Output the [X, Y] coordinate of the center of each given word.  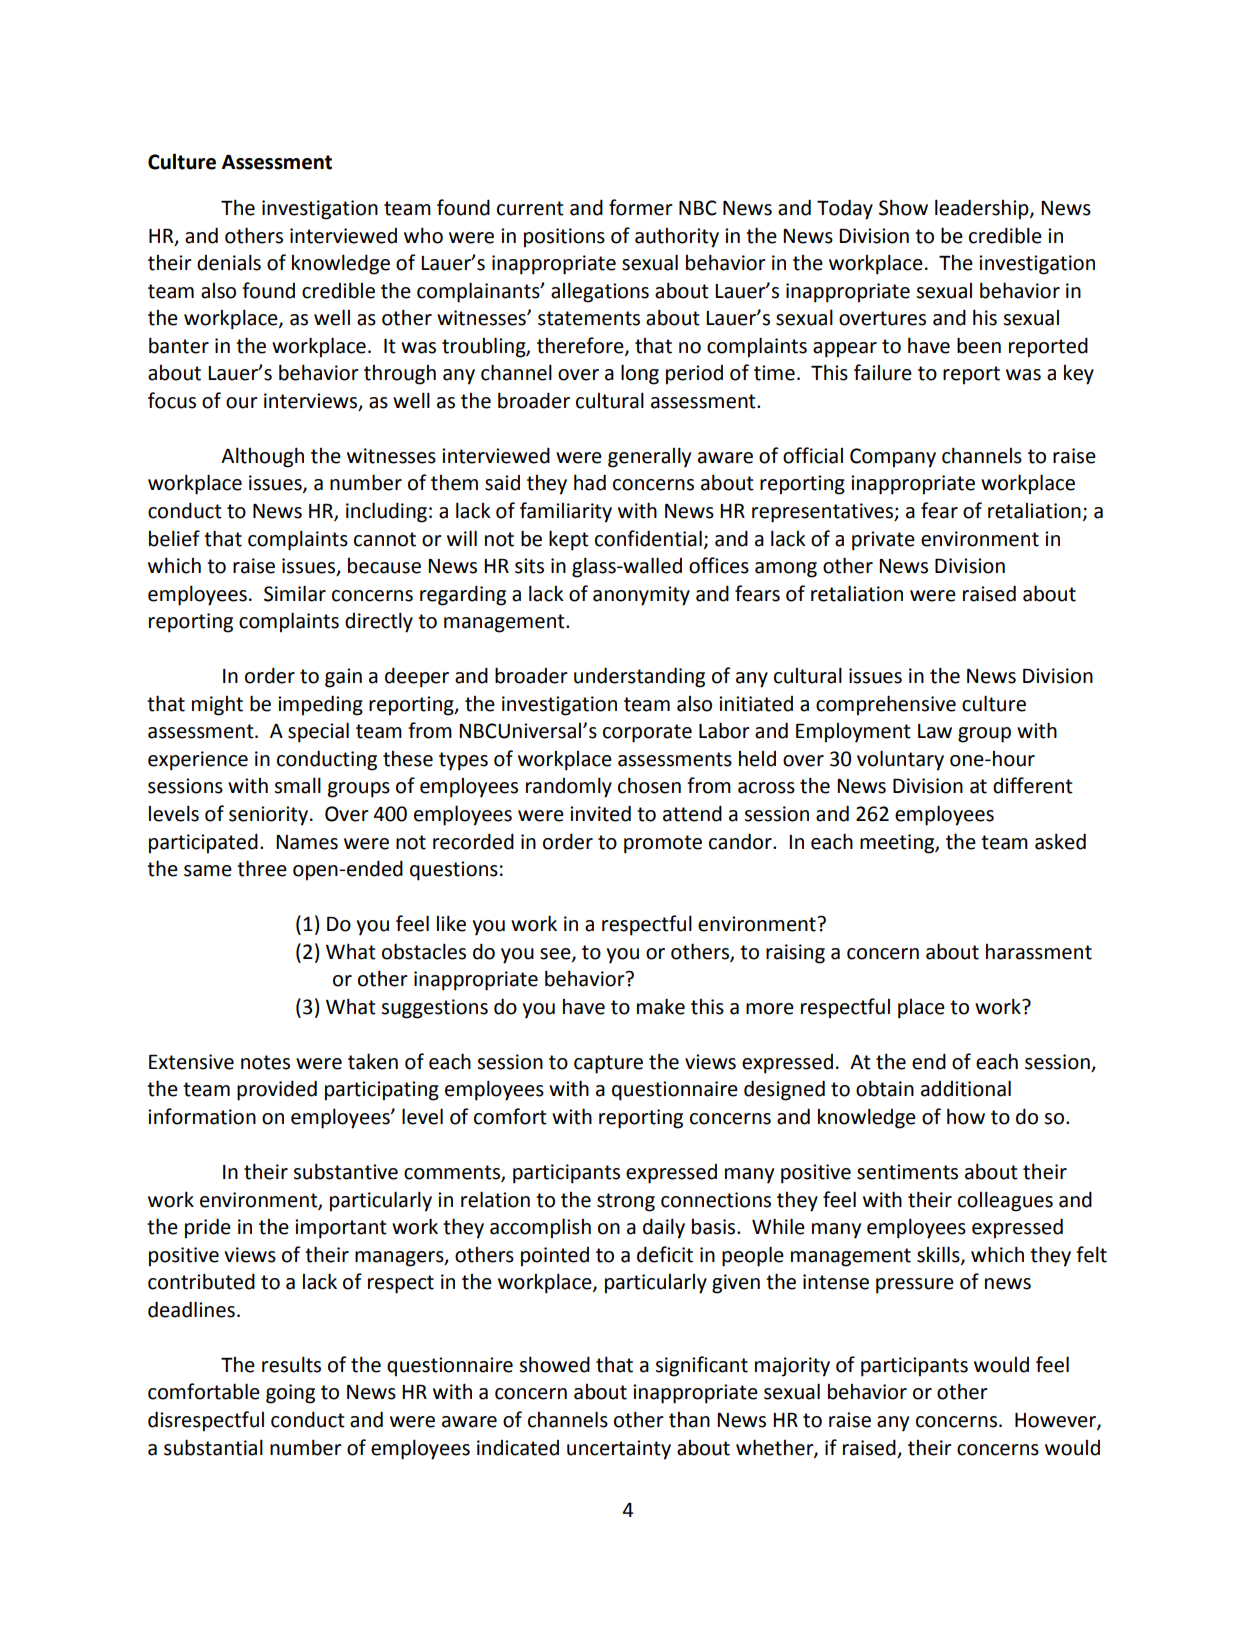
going [290, 1394]
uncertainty [619, 1450]
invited [600, 813]
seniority [270, 816]
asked [1060, 841]
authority [677, 238]
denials [229, 262]
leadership [983, 209]
